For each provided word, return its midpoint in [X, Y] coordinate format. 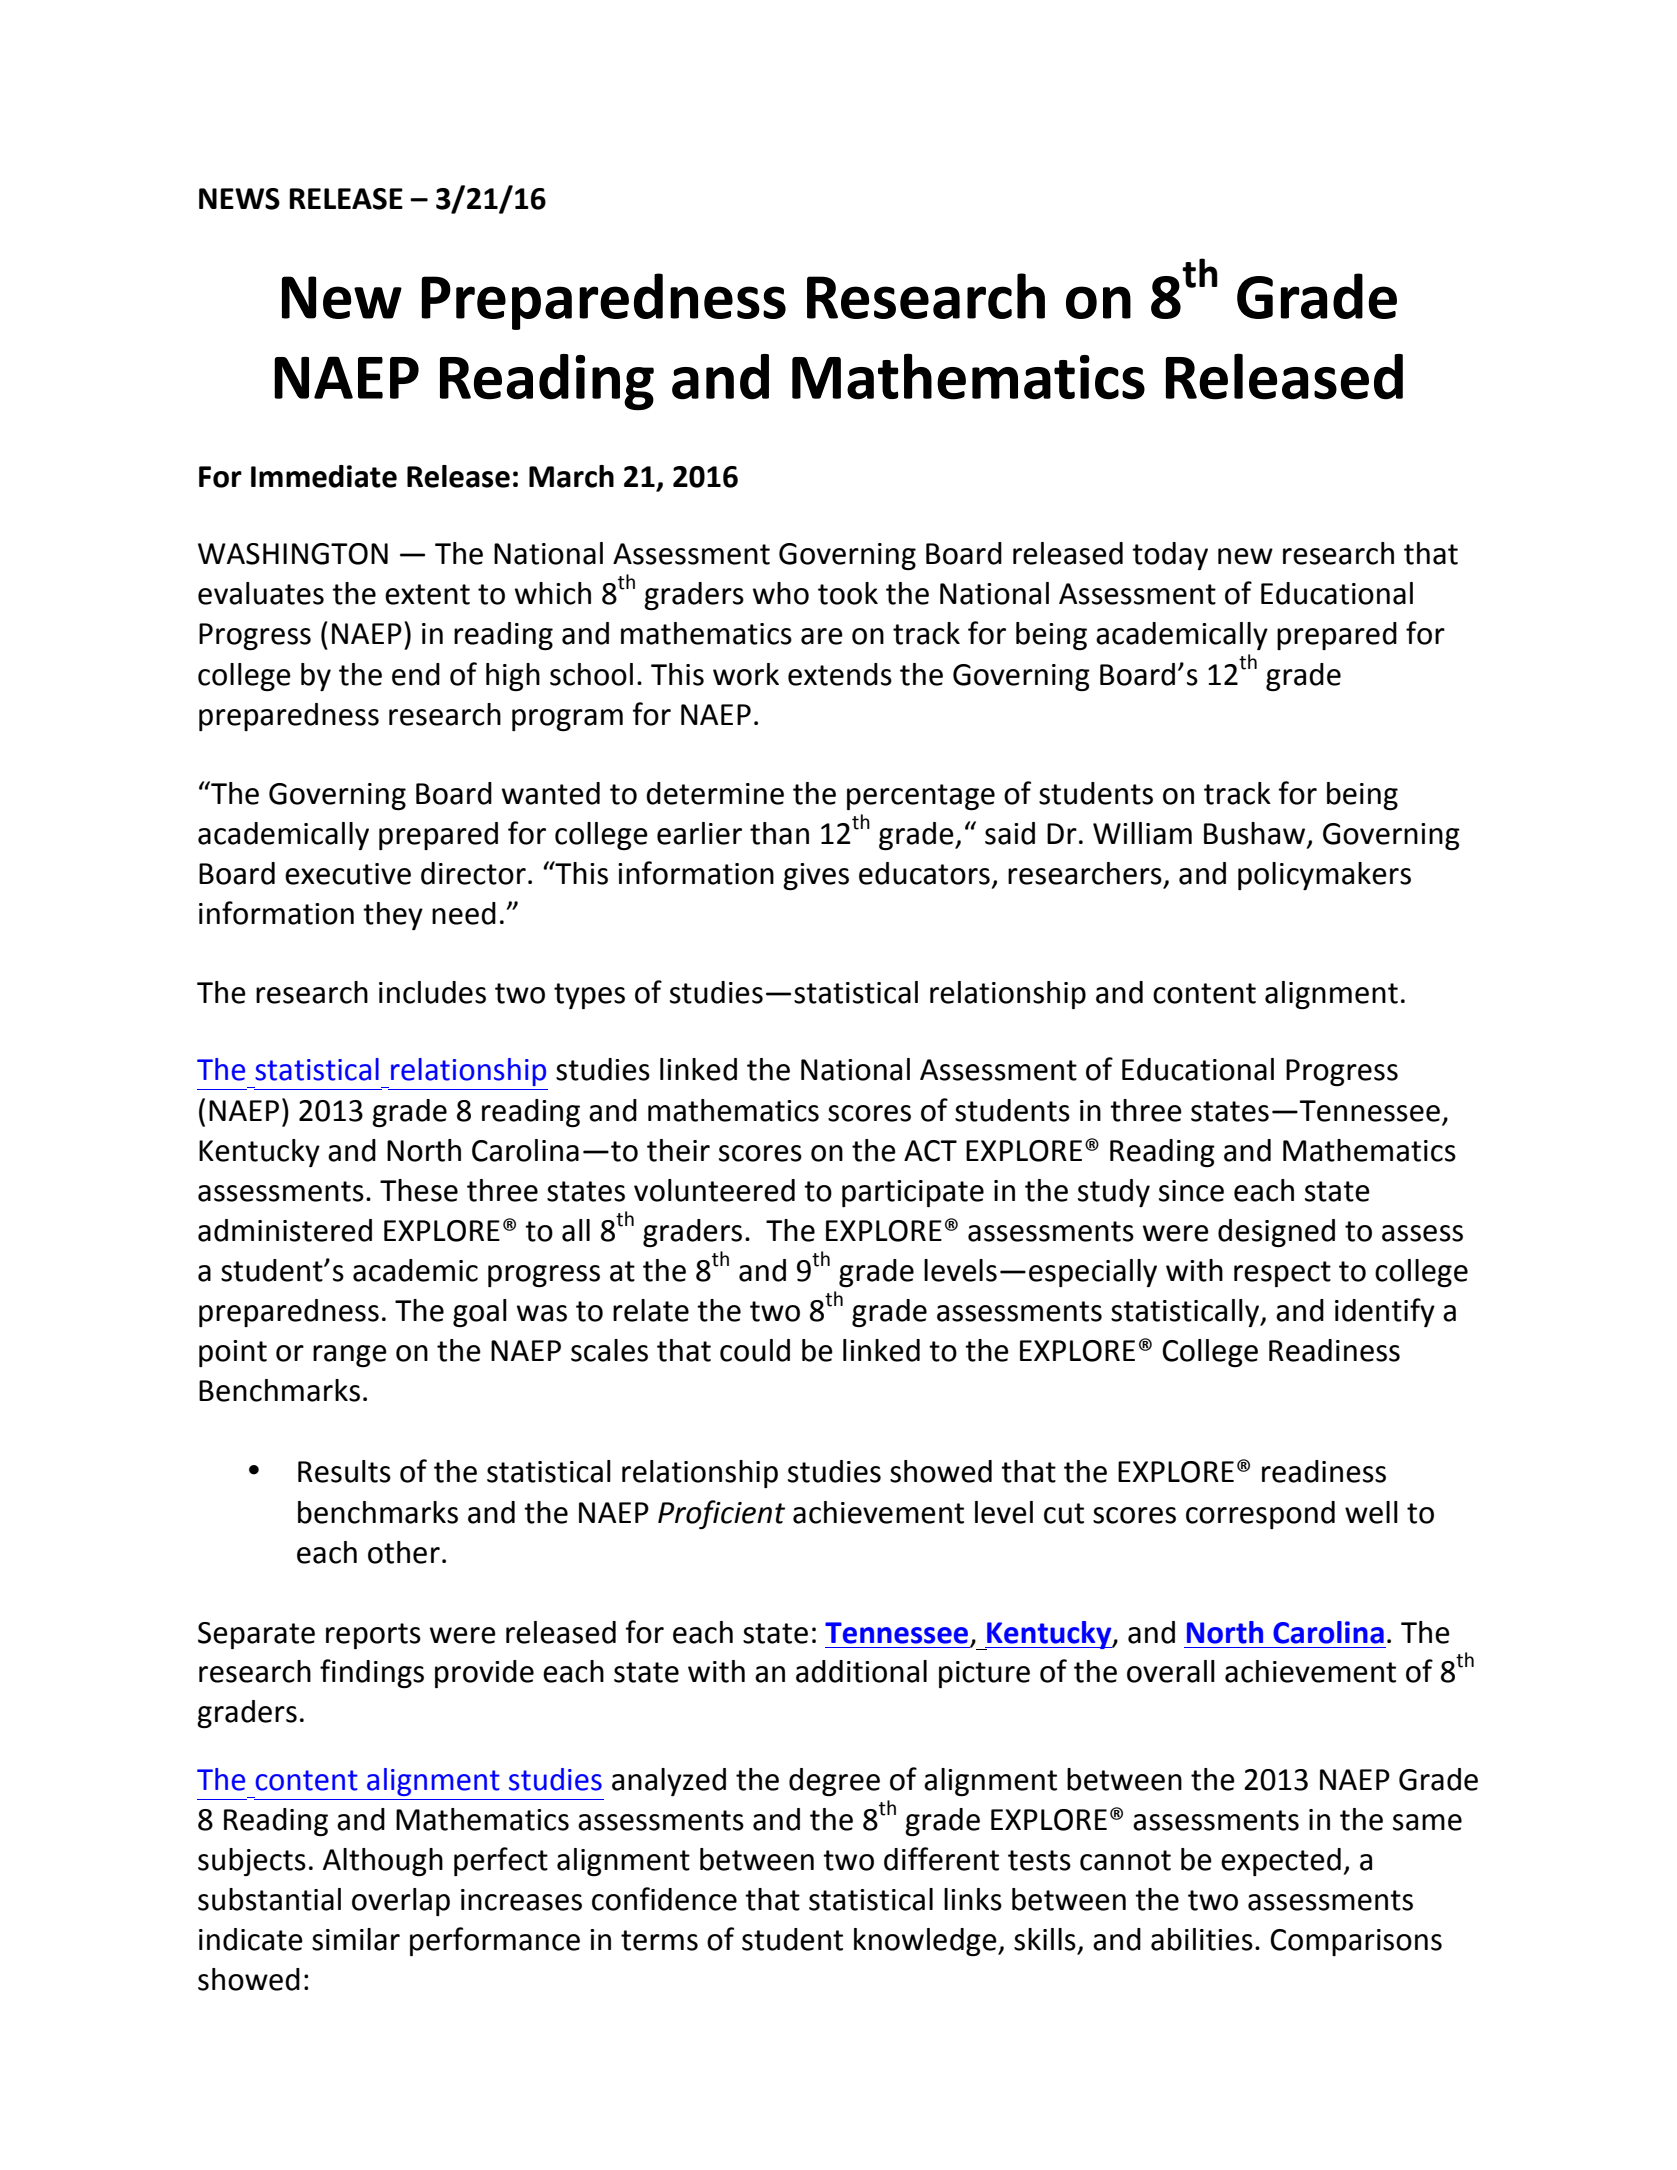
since [1191, 1191]
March [571, 476]
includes [432, 992]
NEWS [239, 199]
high [513, 677]
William [1142, 833]
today [1170, 556]
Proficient [721, 1514]
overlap [401, 1902]
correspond [1260, 1515]
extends [840, 674]
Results [344, 1471]
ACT [930, 1151]
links [973, 1899]
